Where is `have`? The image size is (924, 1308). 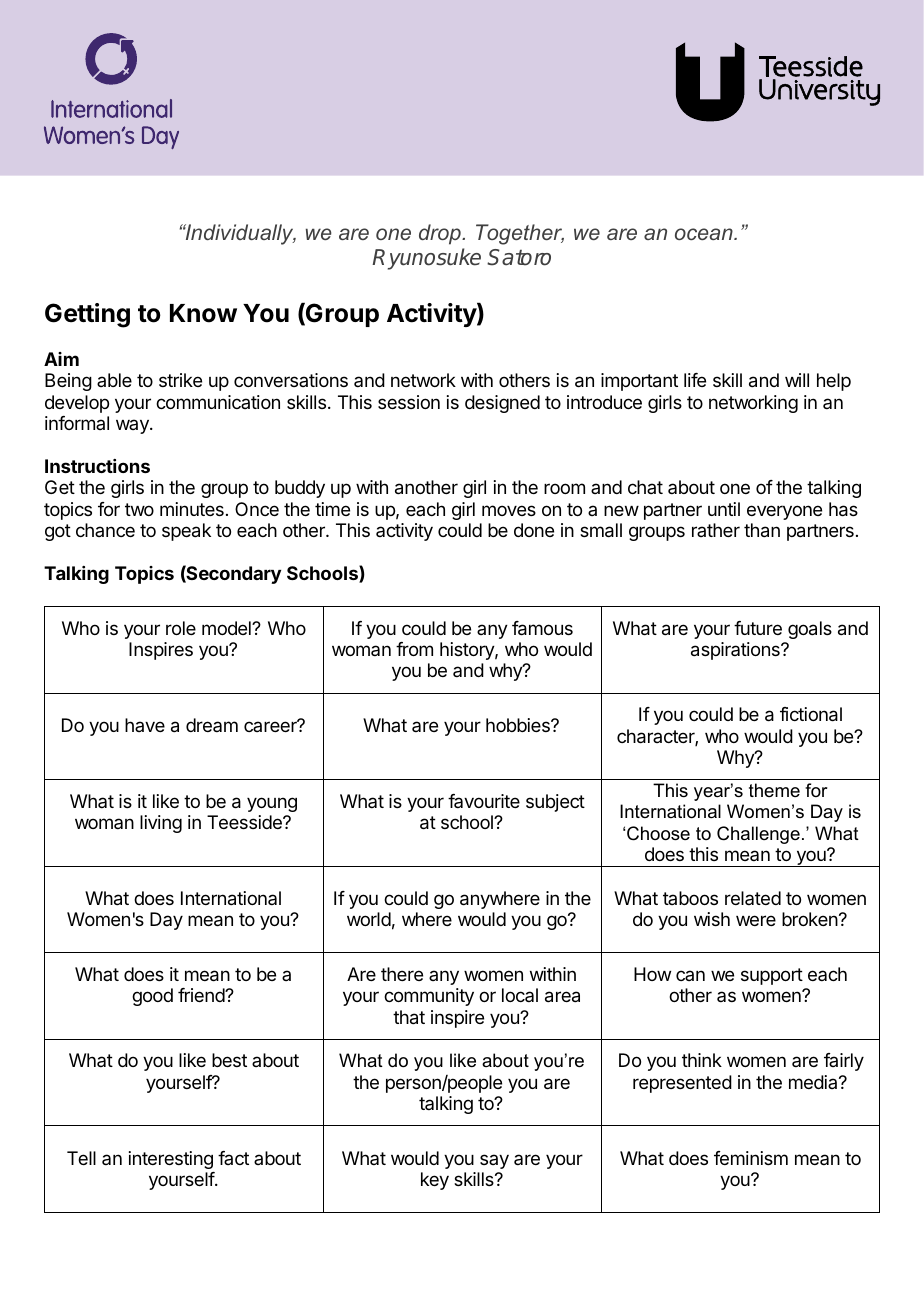
have is located at coordinates (145, 725).
